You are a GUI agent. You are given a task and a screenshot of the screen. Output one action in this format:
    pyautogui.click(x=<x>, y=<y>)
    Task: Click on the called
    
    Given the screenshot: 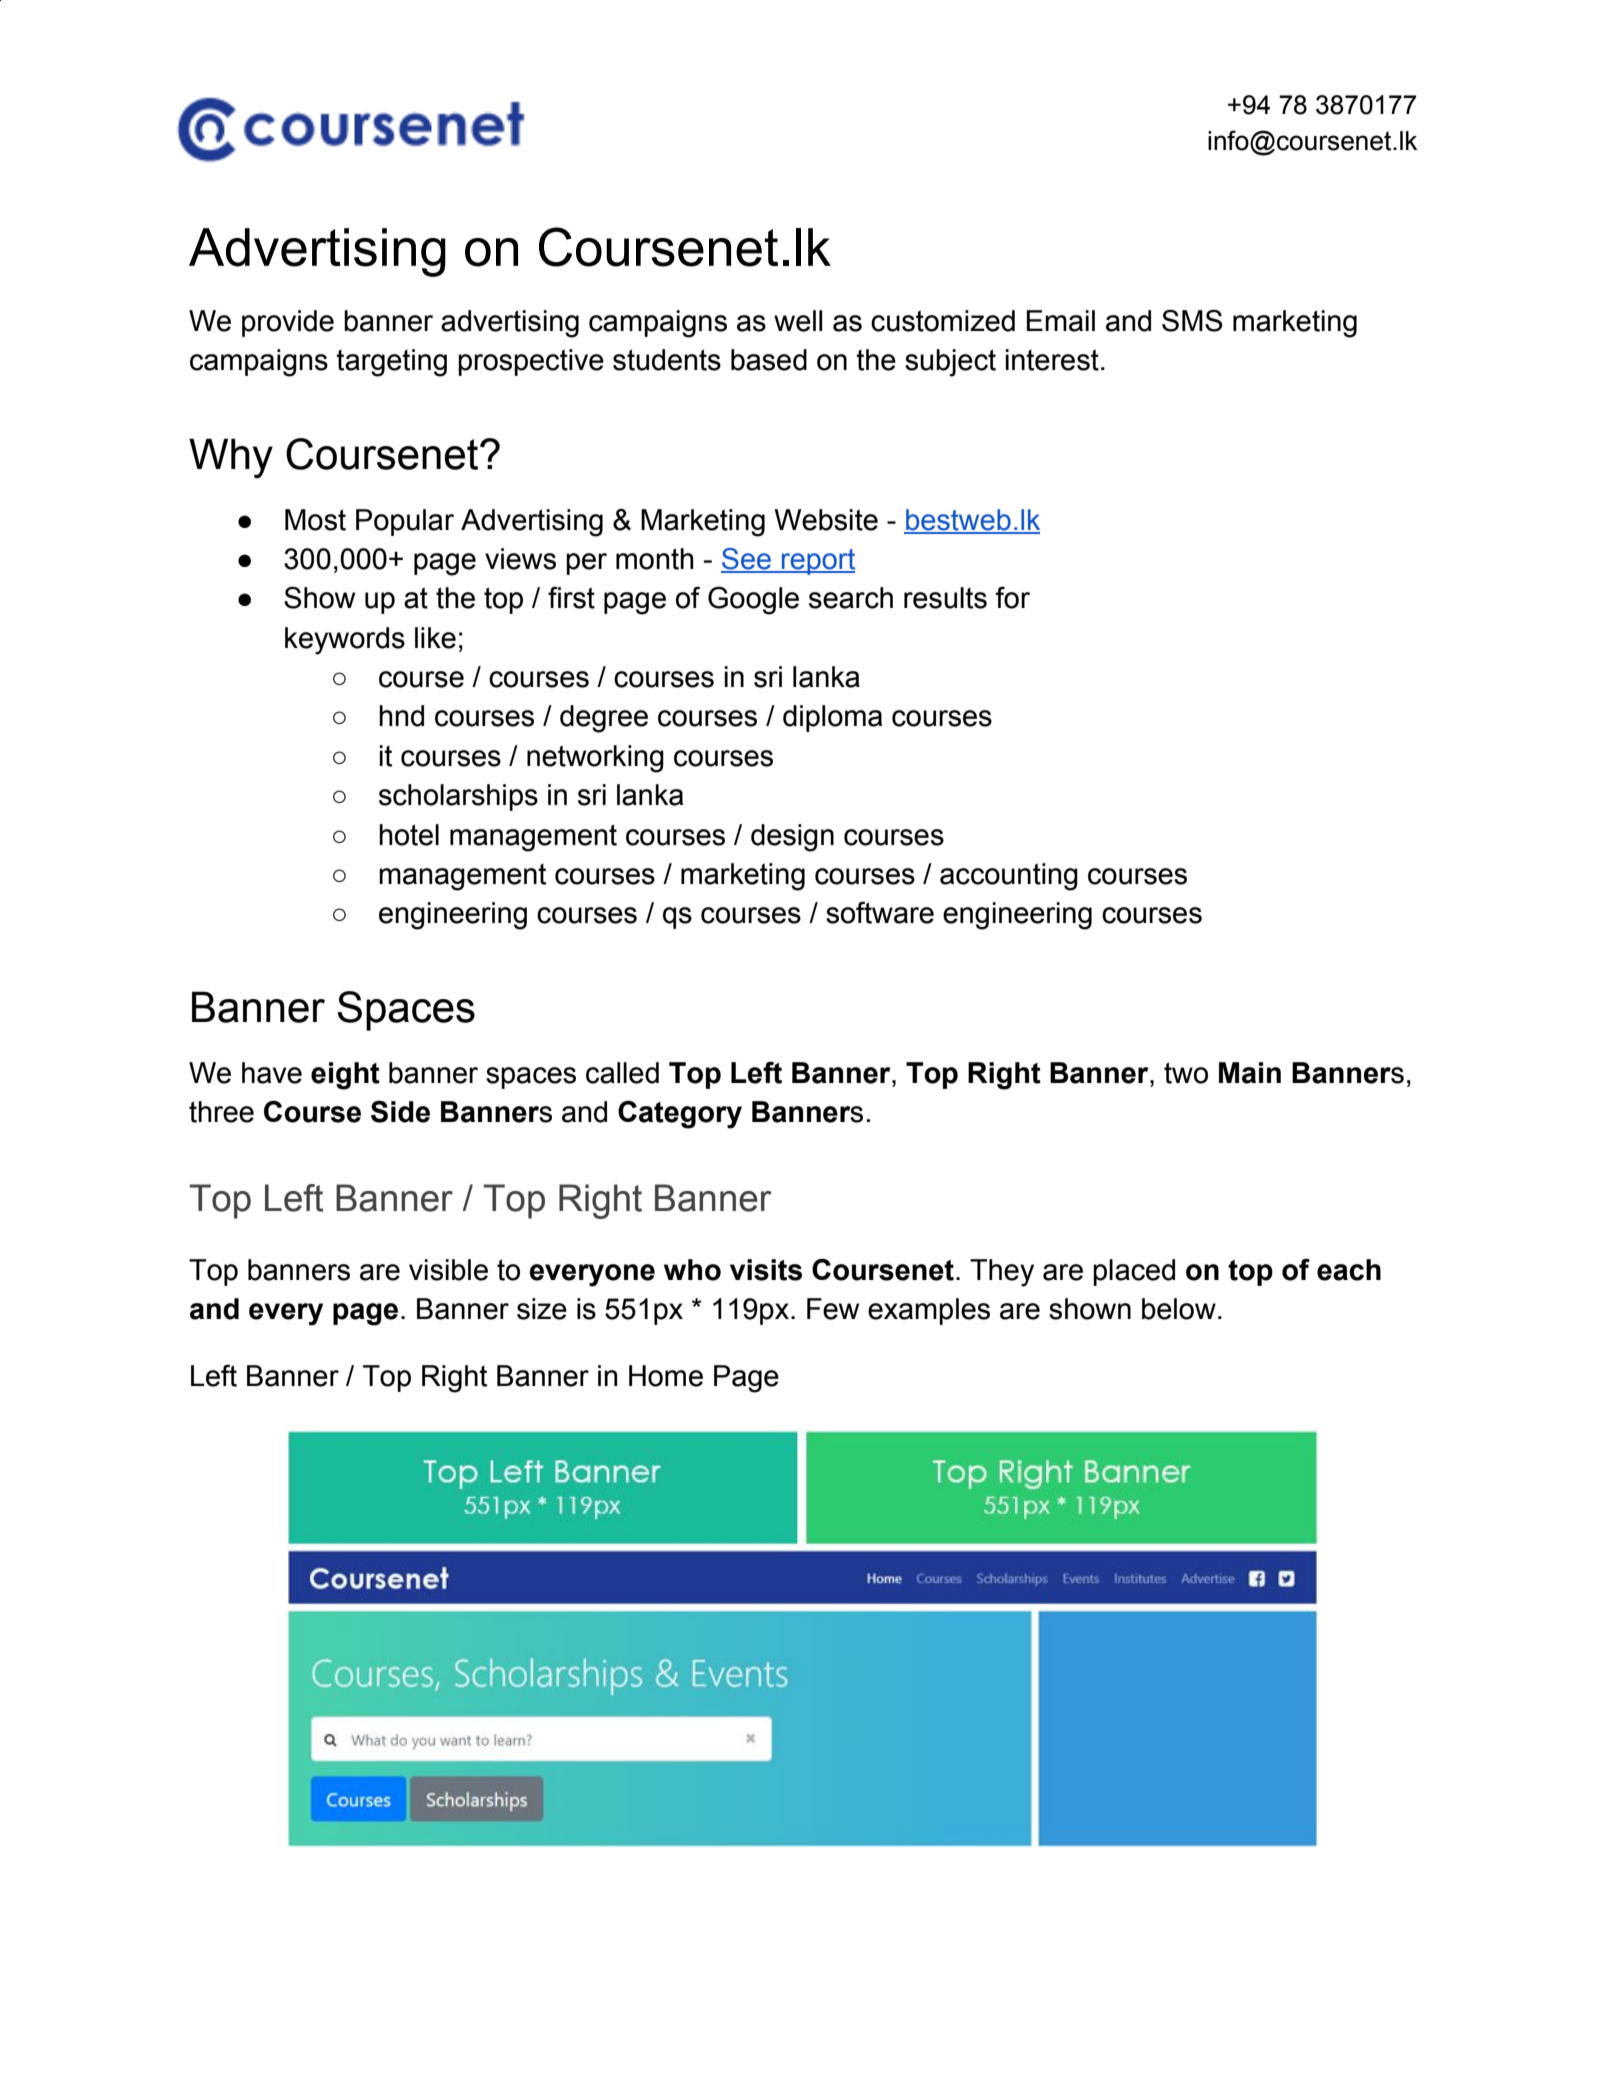 What is the action you would take?
    pyautogui.click(x=622, y=1073)
